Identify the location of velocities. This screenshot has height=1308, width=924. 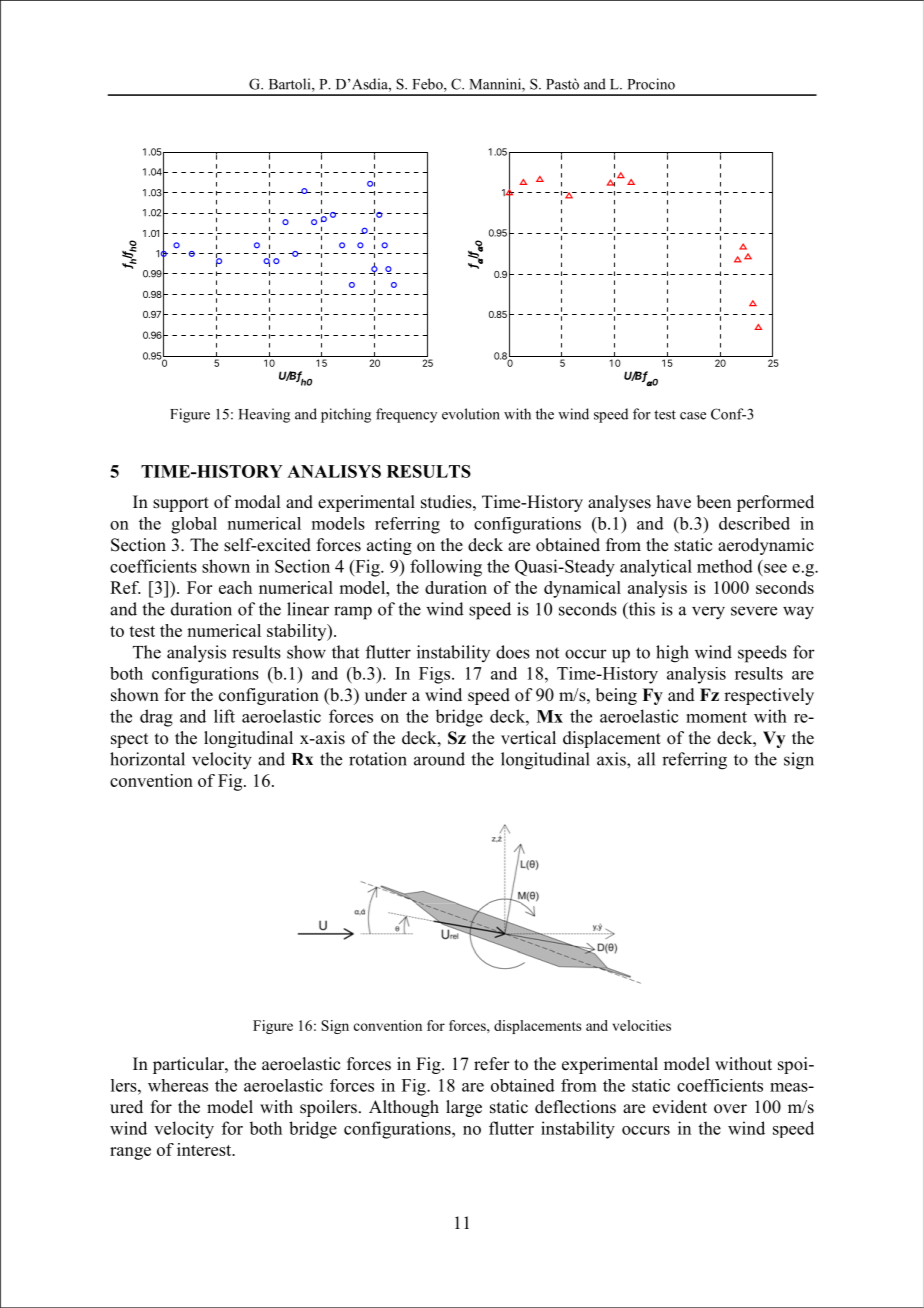
(642, 1025).
